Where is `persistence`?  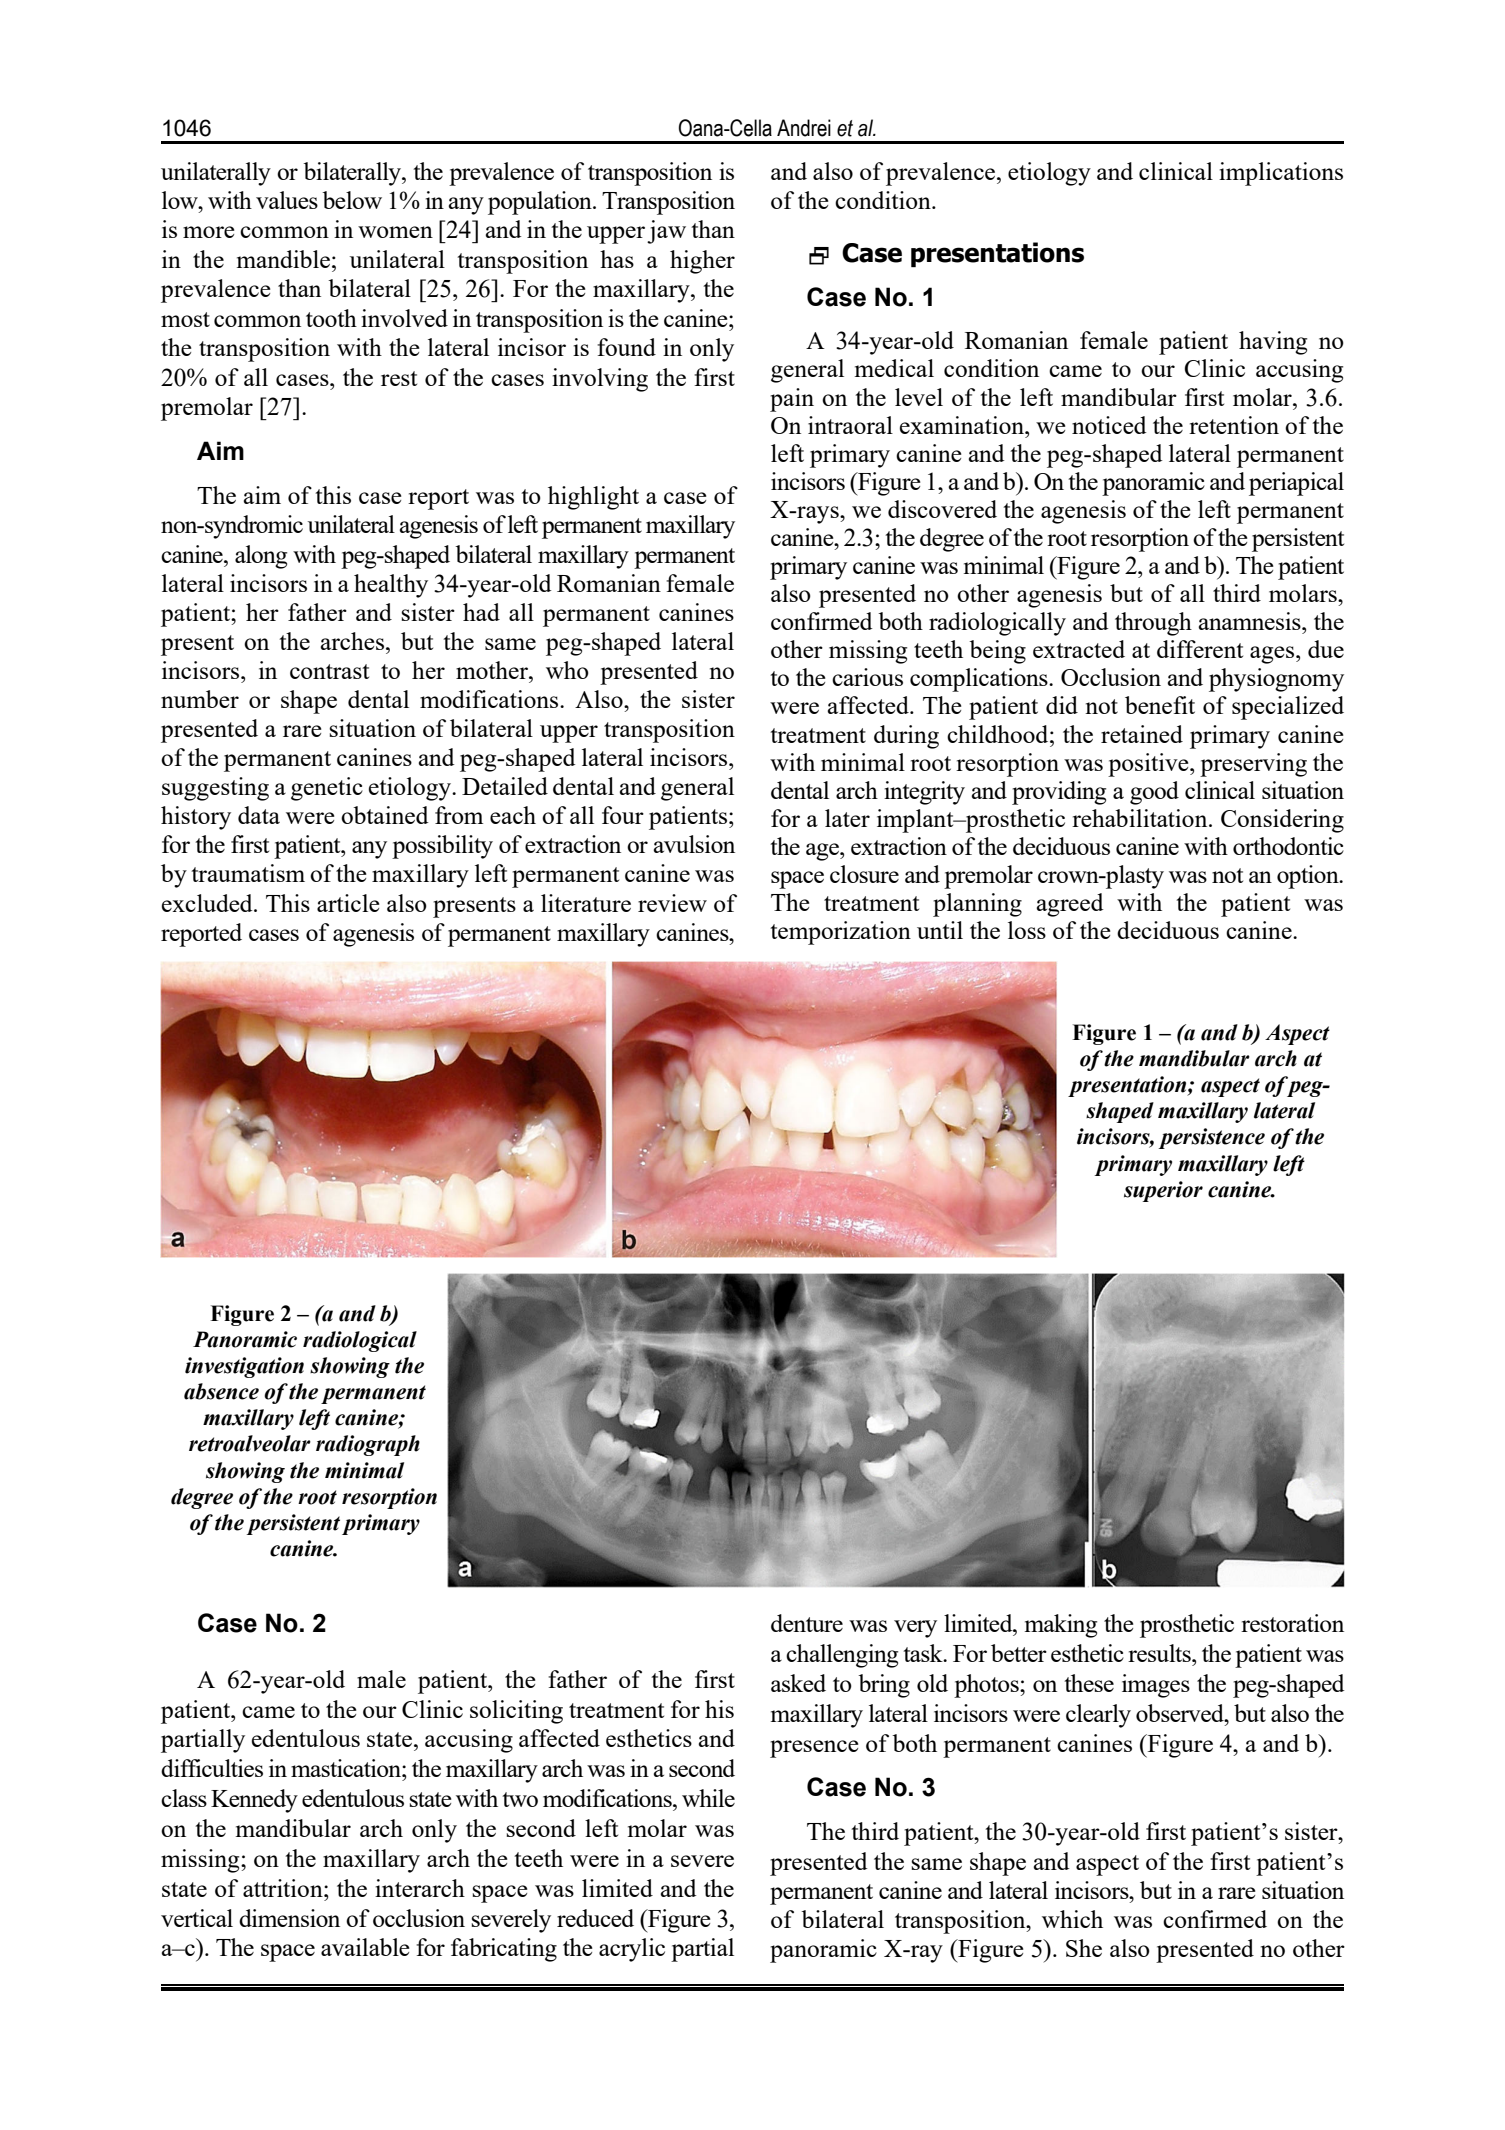
persistence is located at coordinates (1212, 1138).
